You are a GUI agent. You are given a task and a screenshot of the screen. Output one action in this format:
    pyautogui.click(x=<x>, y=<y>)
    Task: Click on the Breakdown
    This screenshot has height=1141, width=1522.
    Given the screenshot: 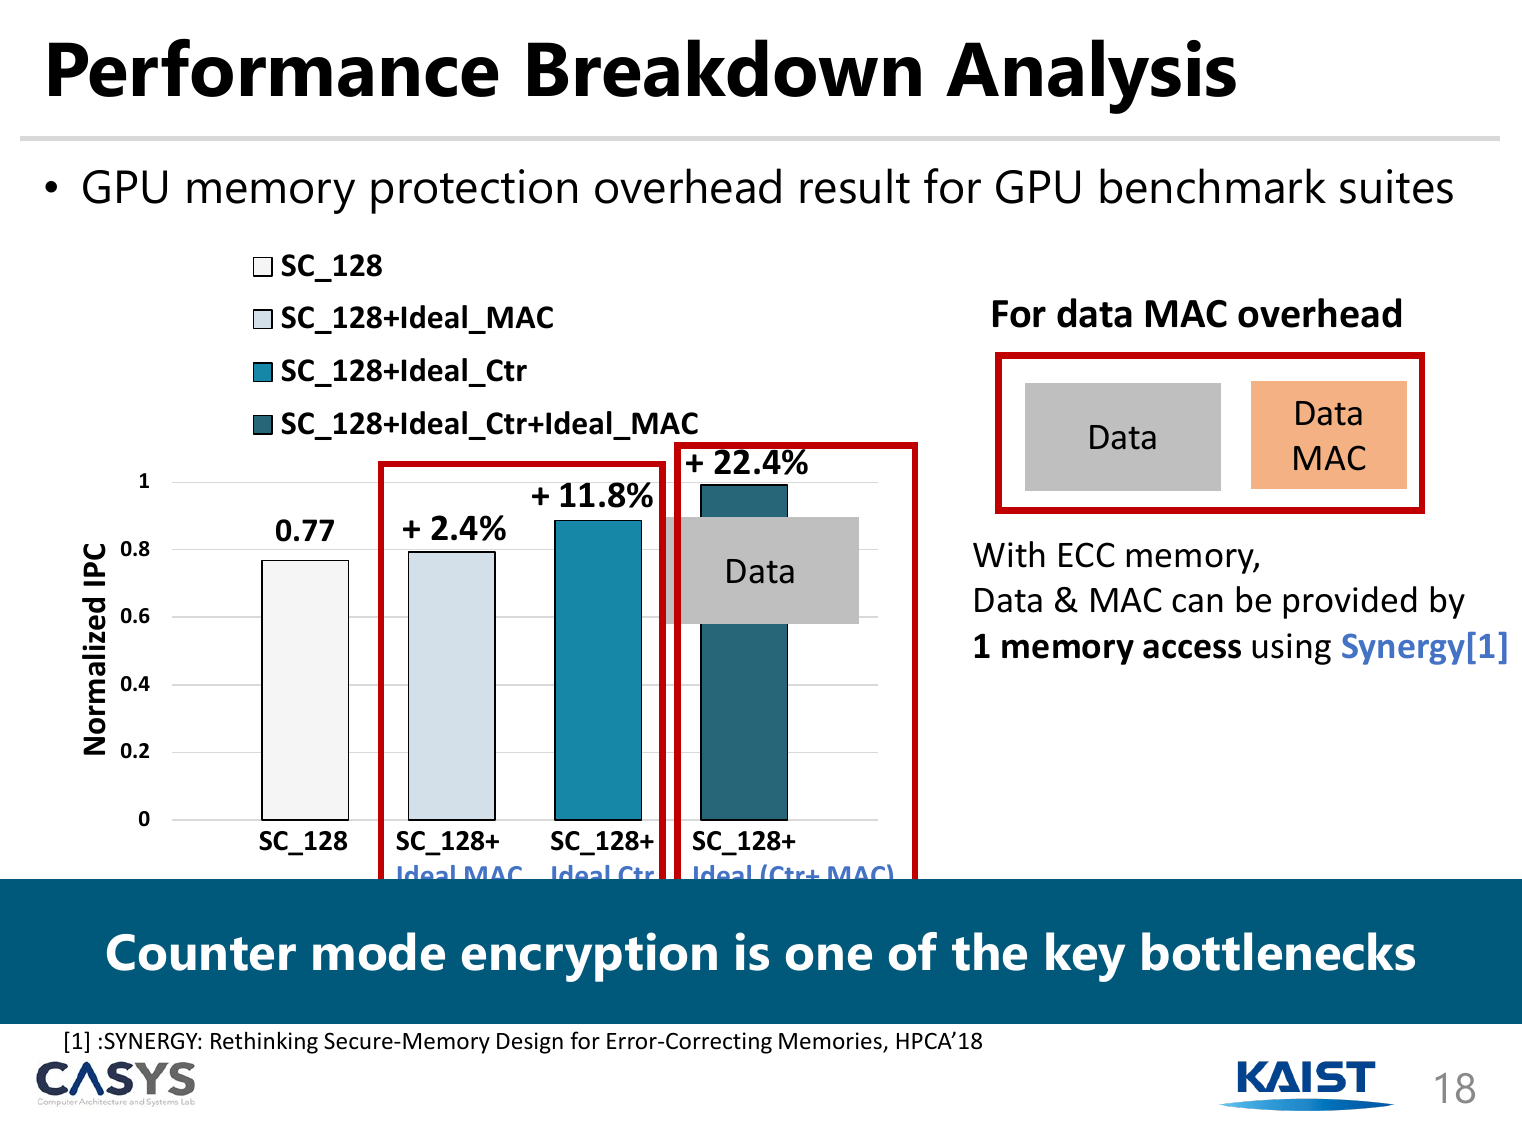 What is the action you would take?
    pyautogui.click(x=724, y=68)
